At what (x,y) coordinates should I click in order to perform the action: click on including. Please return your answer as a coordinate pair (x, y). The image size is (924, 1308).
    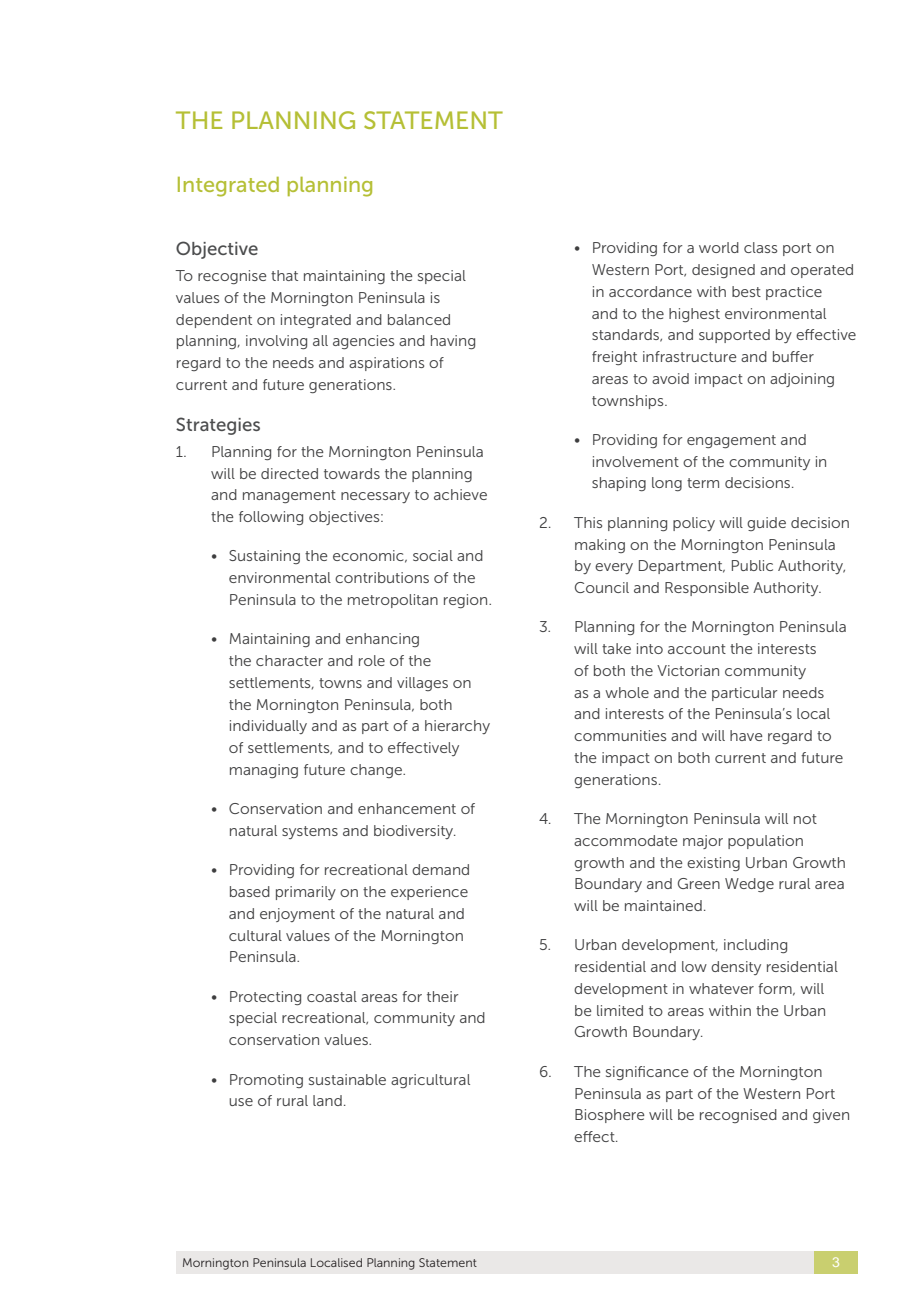
    Looking at the image, I should click on (755, 946).
